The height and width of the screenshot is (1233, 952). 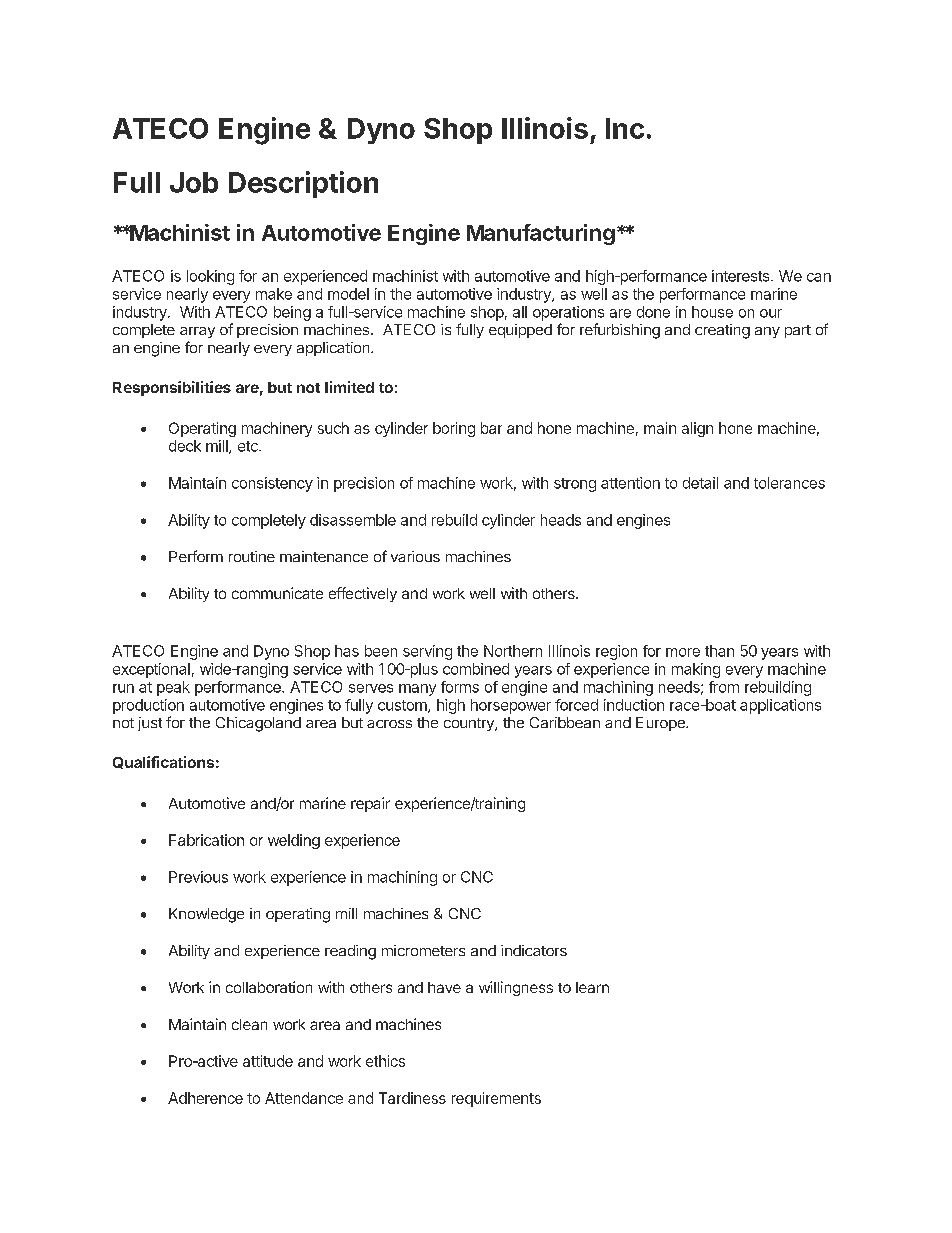 I want to click on requirements, so click(x=496, y=1099).
